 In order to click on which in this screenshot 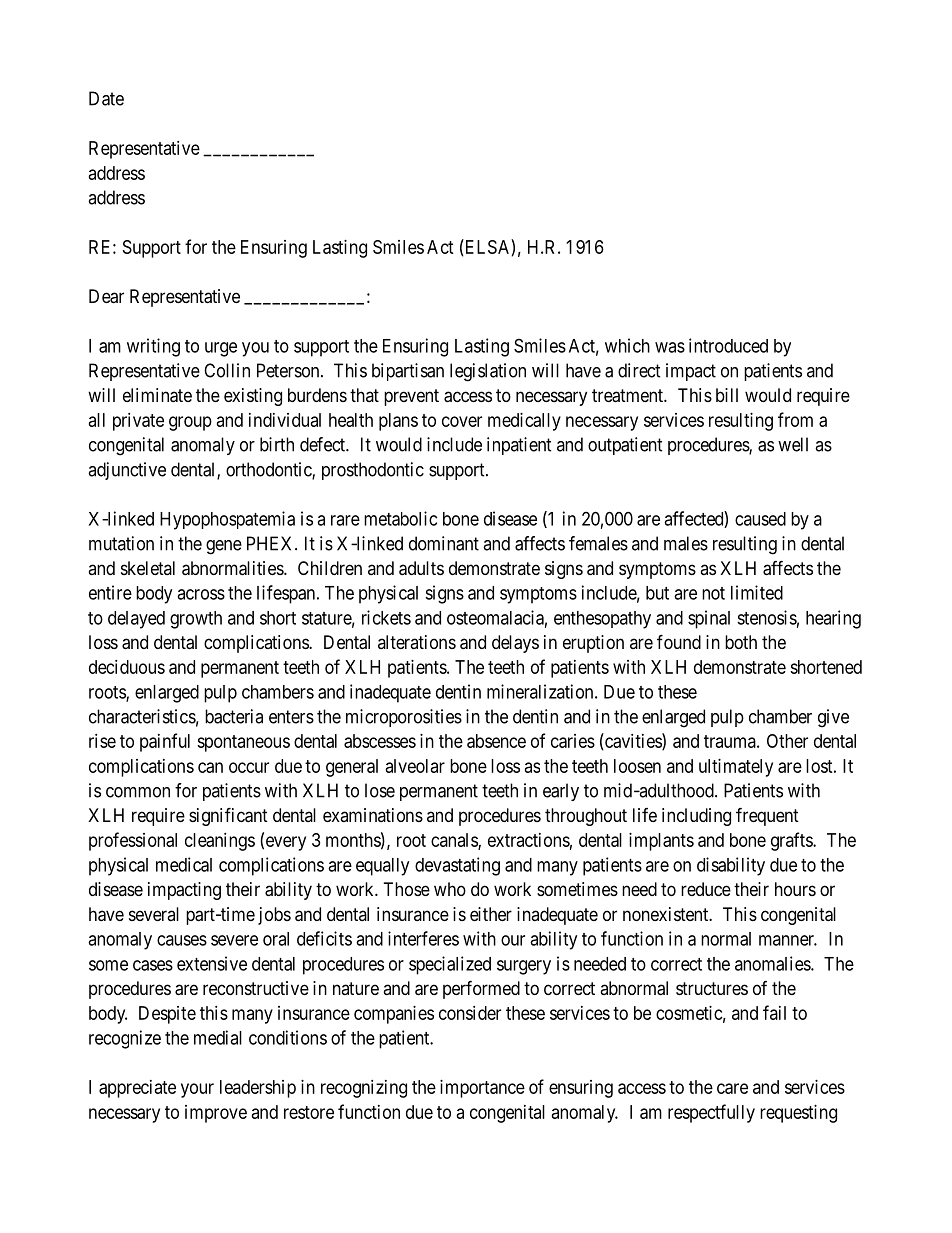, I will do `click(627, 345)`.
